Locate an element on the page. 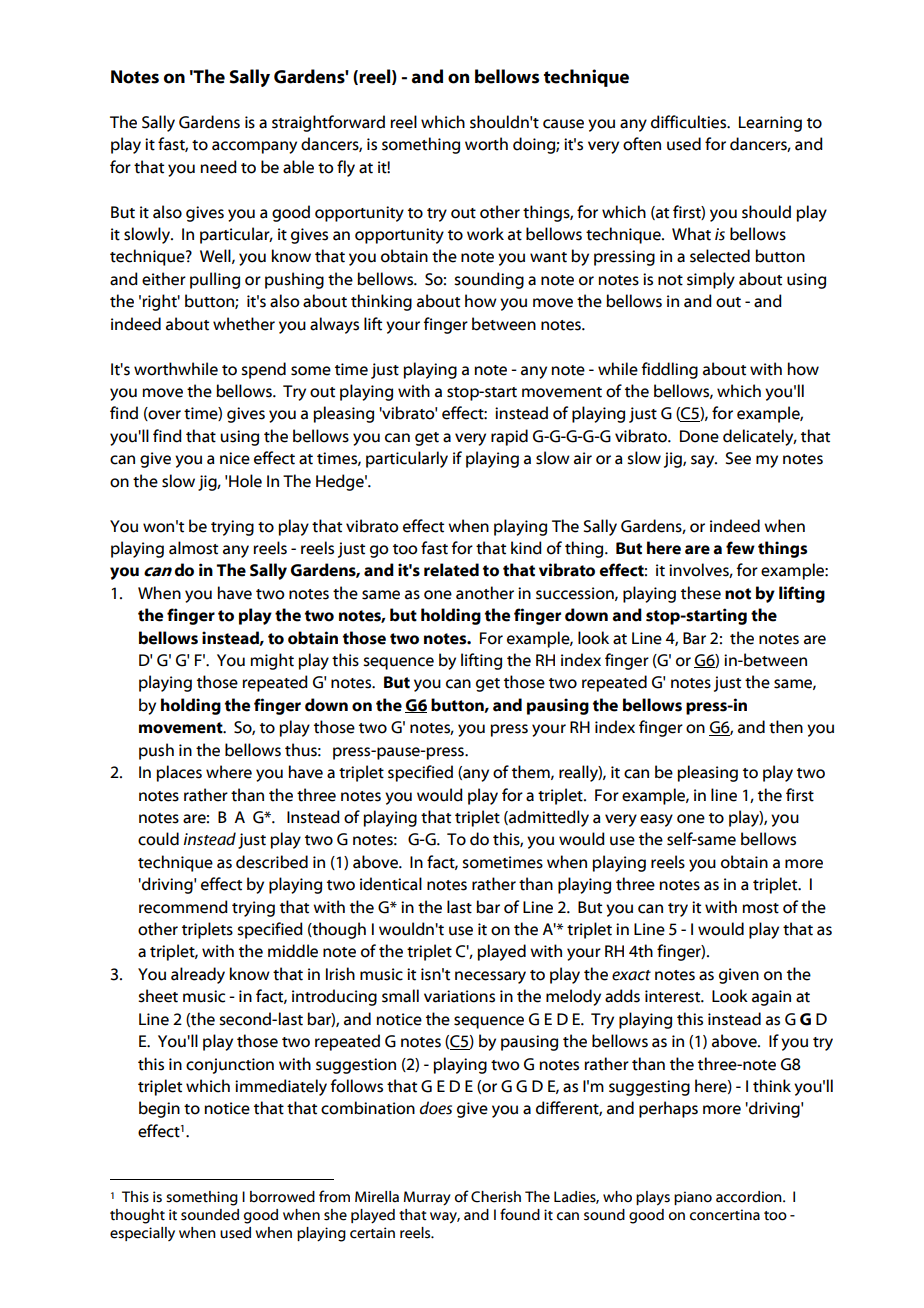 This page has height=1308, width=924. work is located at coordinates (485, 234).
